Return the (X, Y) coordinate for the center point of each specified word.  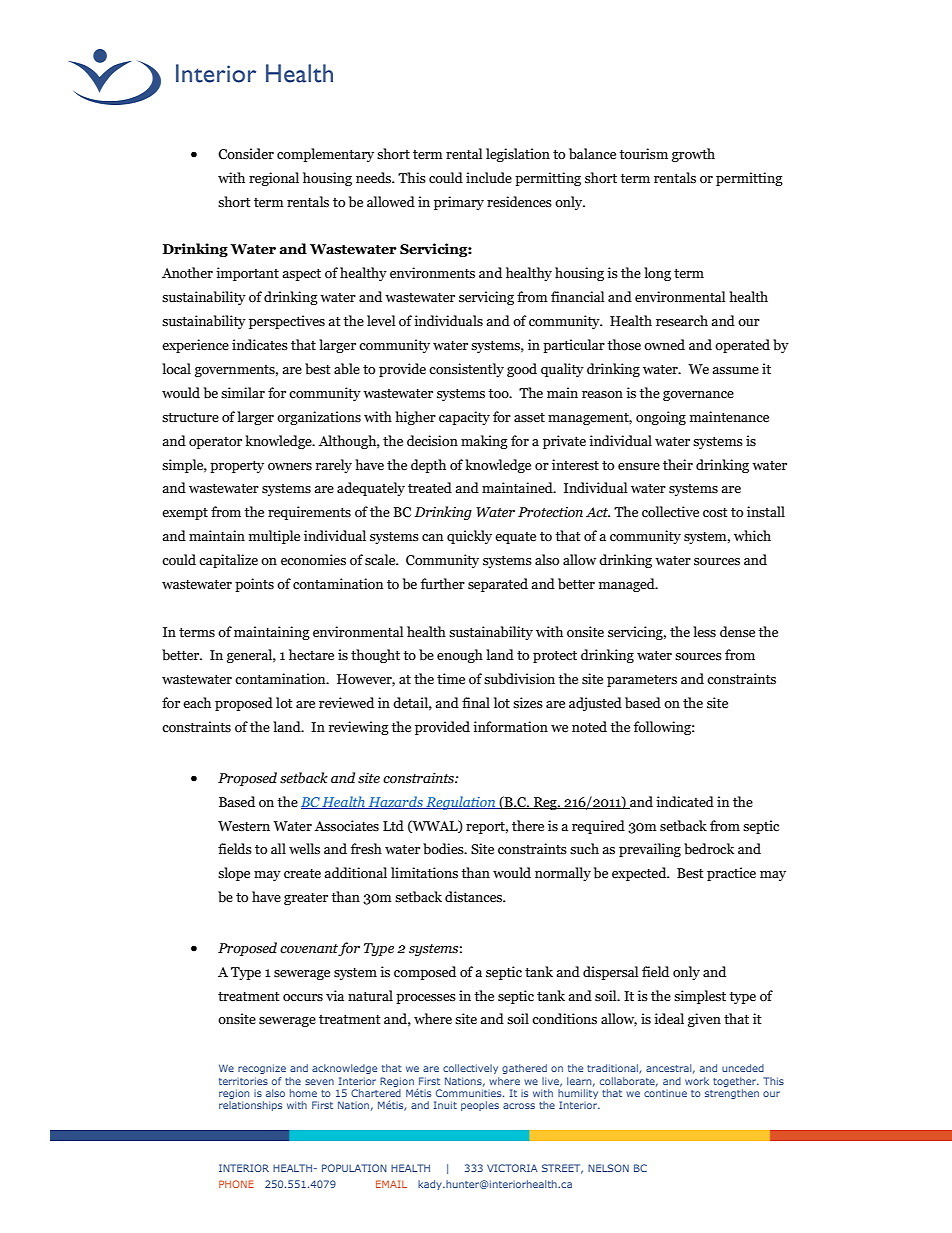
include (489, 178)
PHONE (236, 1184)
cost (715, 513)
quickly (469, 537)
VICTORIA (512, 1168)
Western (244, 826)
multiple (274, 537)
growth (693, 155)
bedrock (709, 849)
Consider (246, 154)
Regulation (461, 803)
